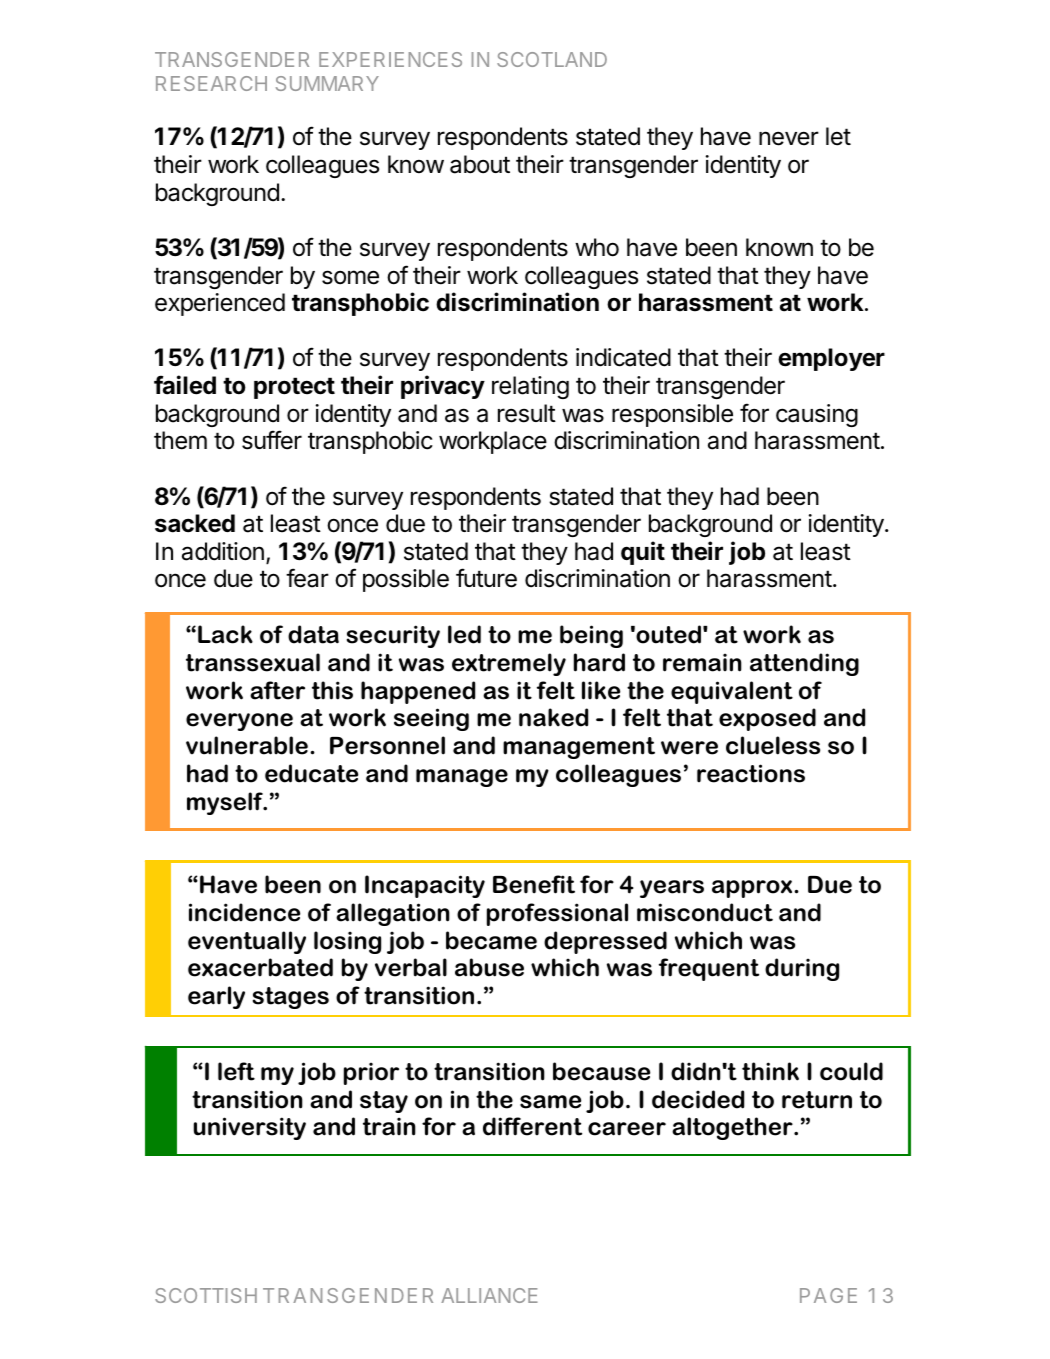 This page has height=1359, width=1050. I want to click on SCOTLAND, so click(552, 59).
